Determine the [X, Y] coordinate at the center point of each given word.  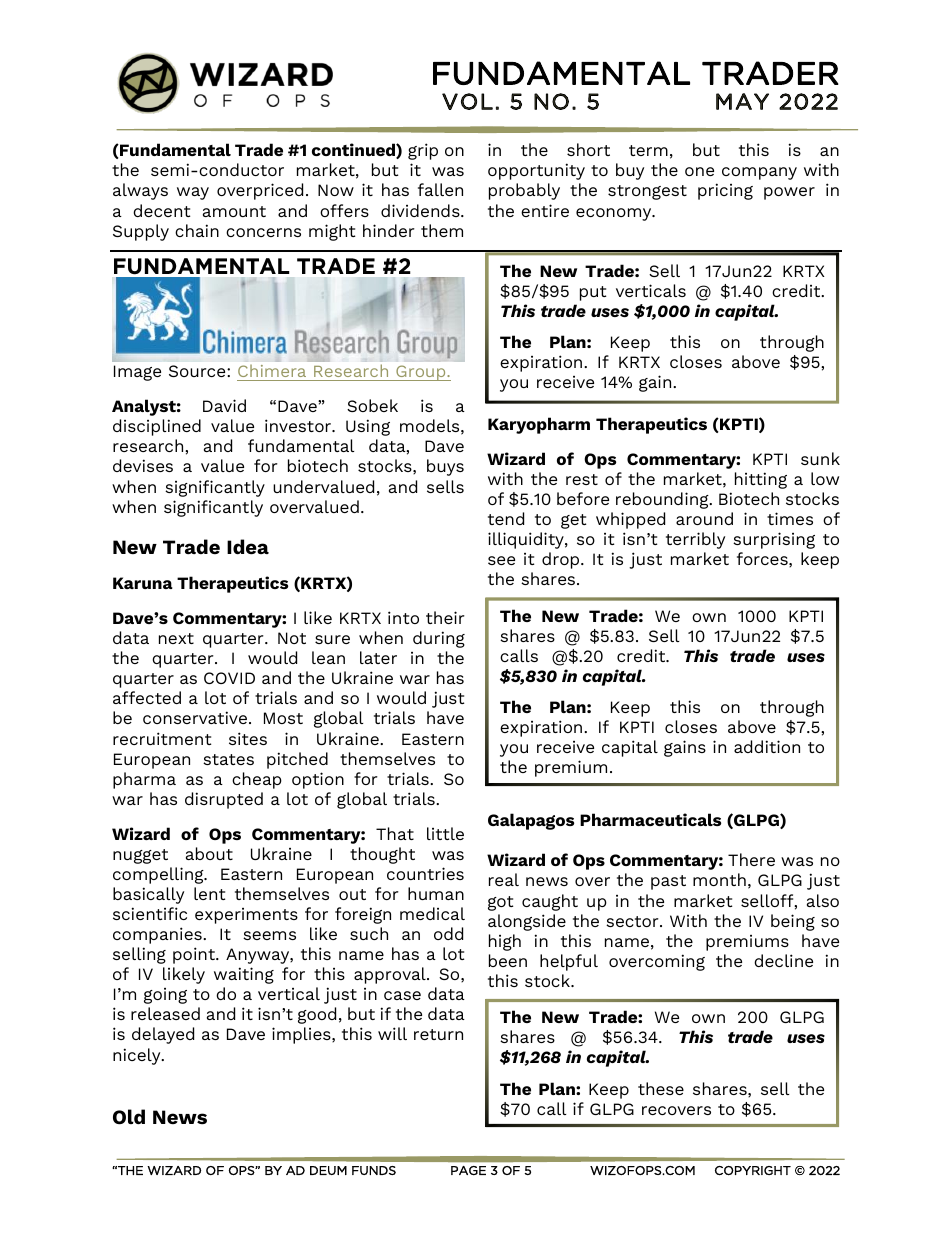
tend [506, 518]
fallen [440, 189]
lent [209, 893]
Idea [248, 547]
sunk [820, 458]
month [719, 879]
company [759, 173]
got [500, 903]
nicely [138, 1056]
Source [198, 371]
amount [234, 211]
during [439, 639]
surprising [774, 540]
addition [767, 746]
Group [421, 373]
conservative [195, 717]
